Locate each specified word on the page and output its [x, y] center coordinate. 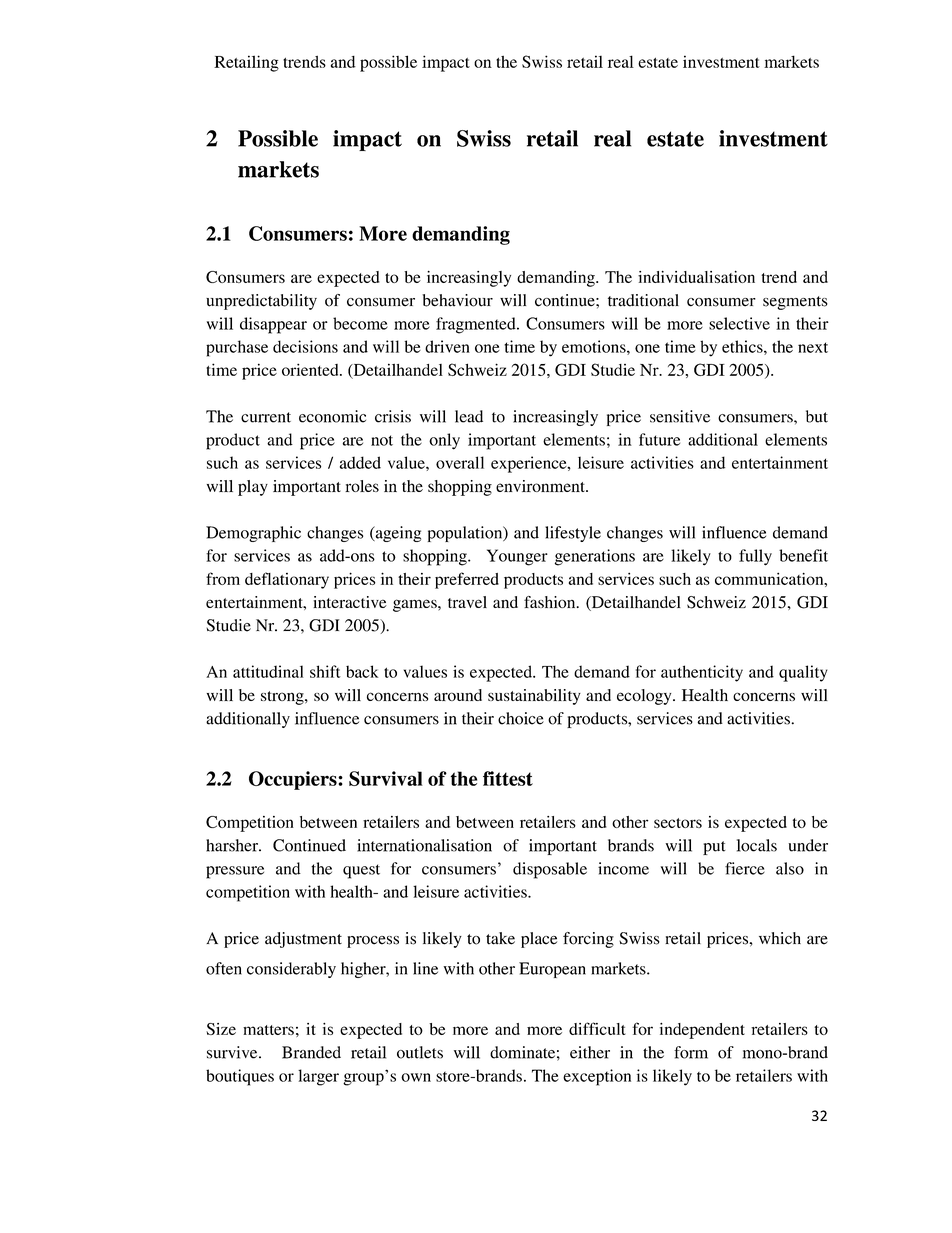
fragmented [477, 325]
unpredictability [261, 302]
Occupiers [294, 780]
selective [739, 323]
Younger [517, 557]
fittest [508, 778]
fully [755, 557]
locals [757, 845]
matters [268, 1030]
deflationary [287, 580]
